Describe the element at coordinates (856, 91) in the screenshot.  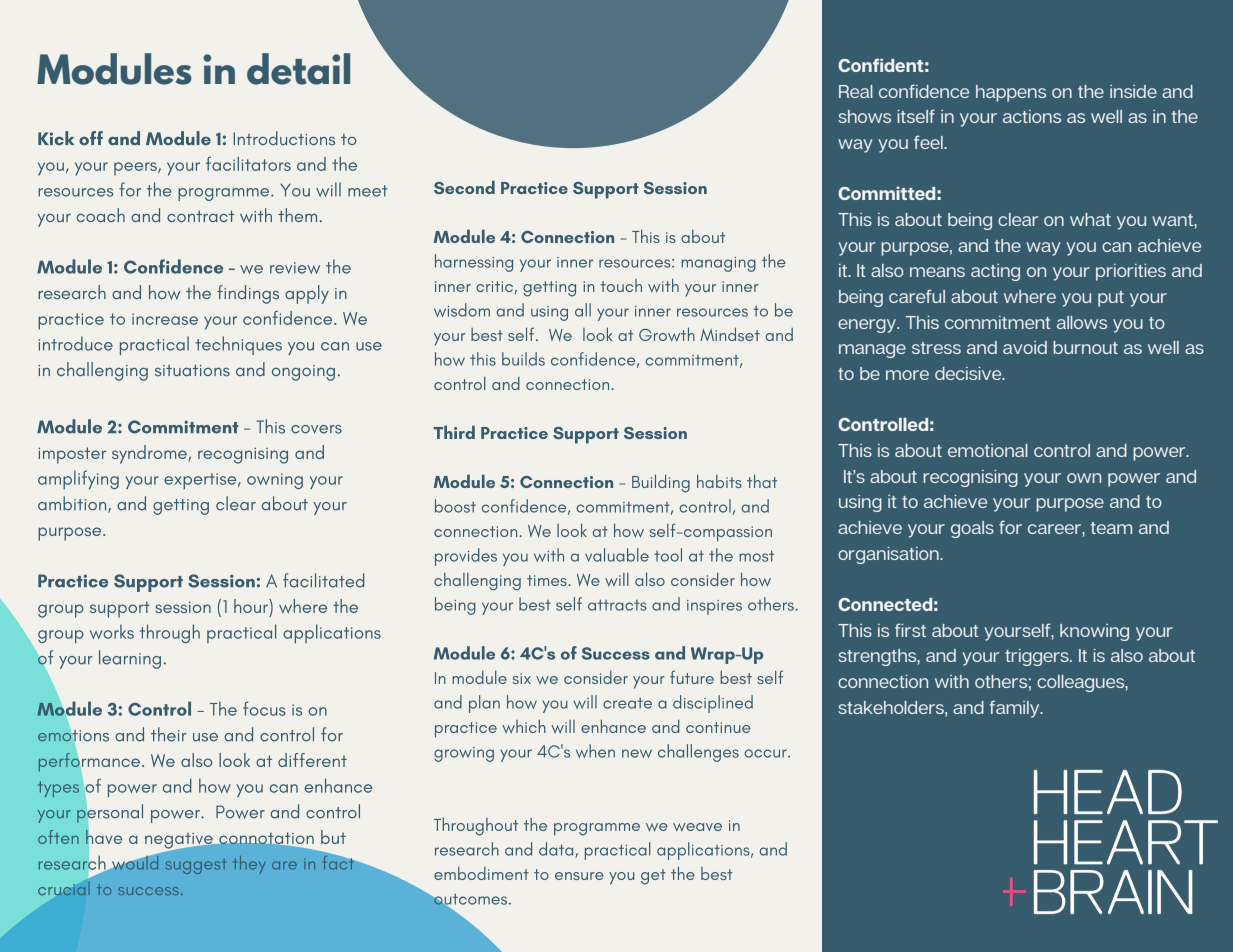
I see `Real` at that location.
